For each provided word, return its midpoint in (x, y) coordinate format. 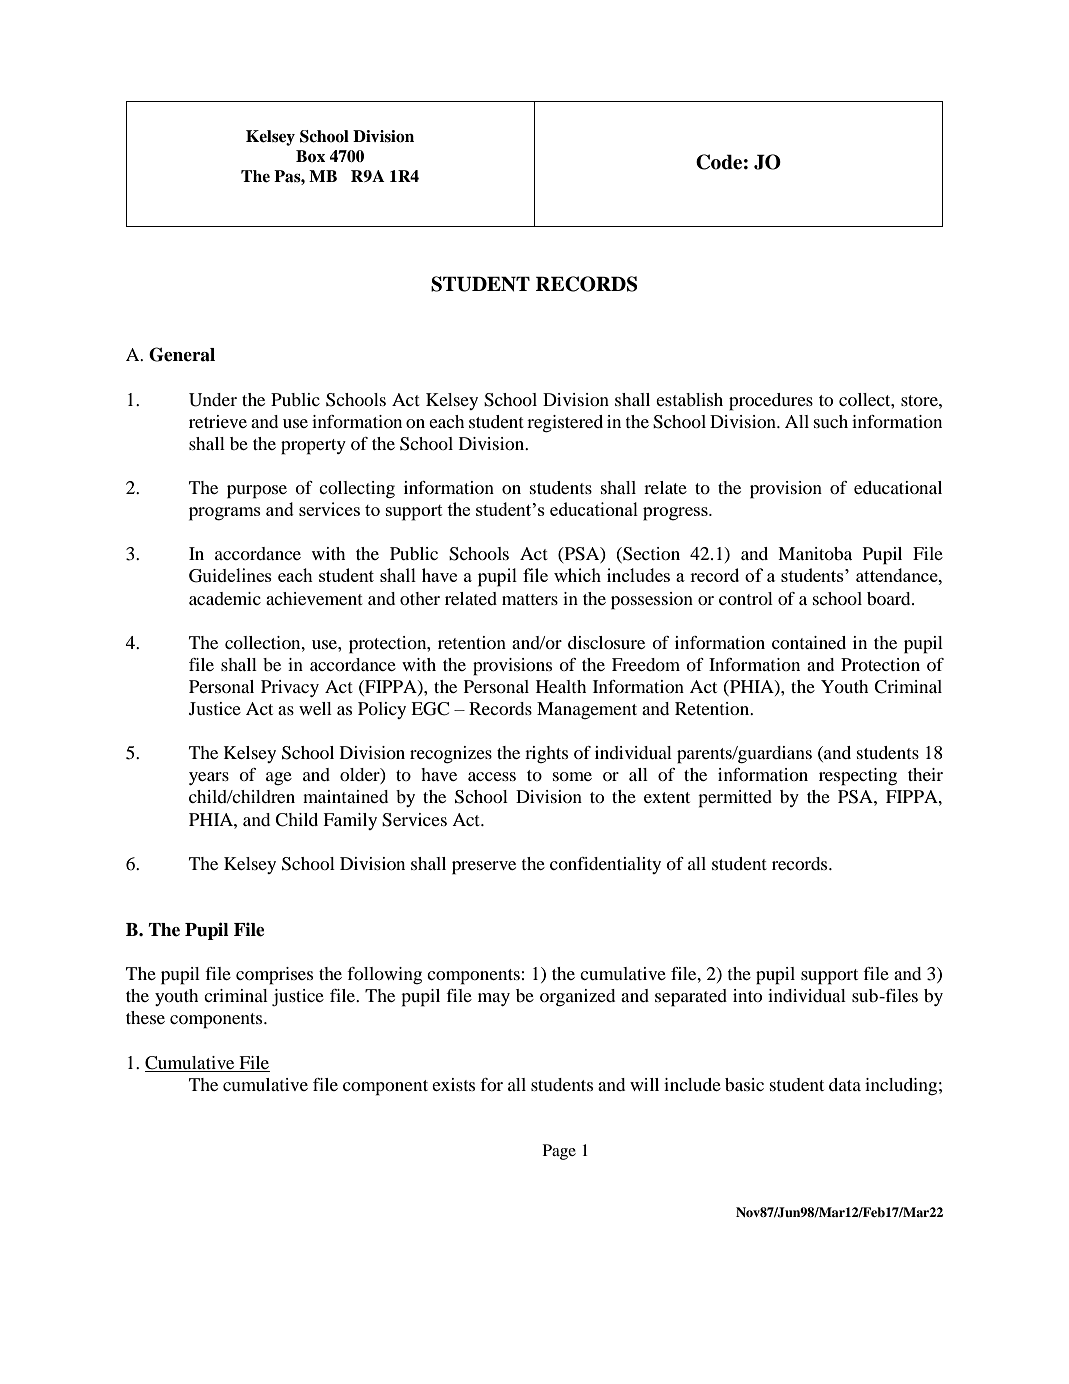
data (845, 1084)
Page (559, 1152)
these (145, 1017)
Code (719, 162)
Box (310, 156)
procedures (771, 402)
